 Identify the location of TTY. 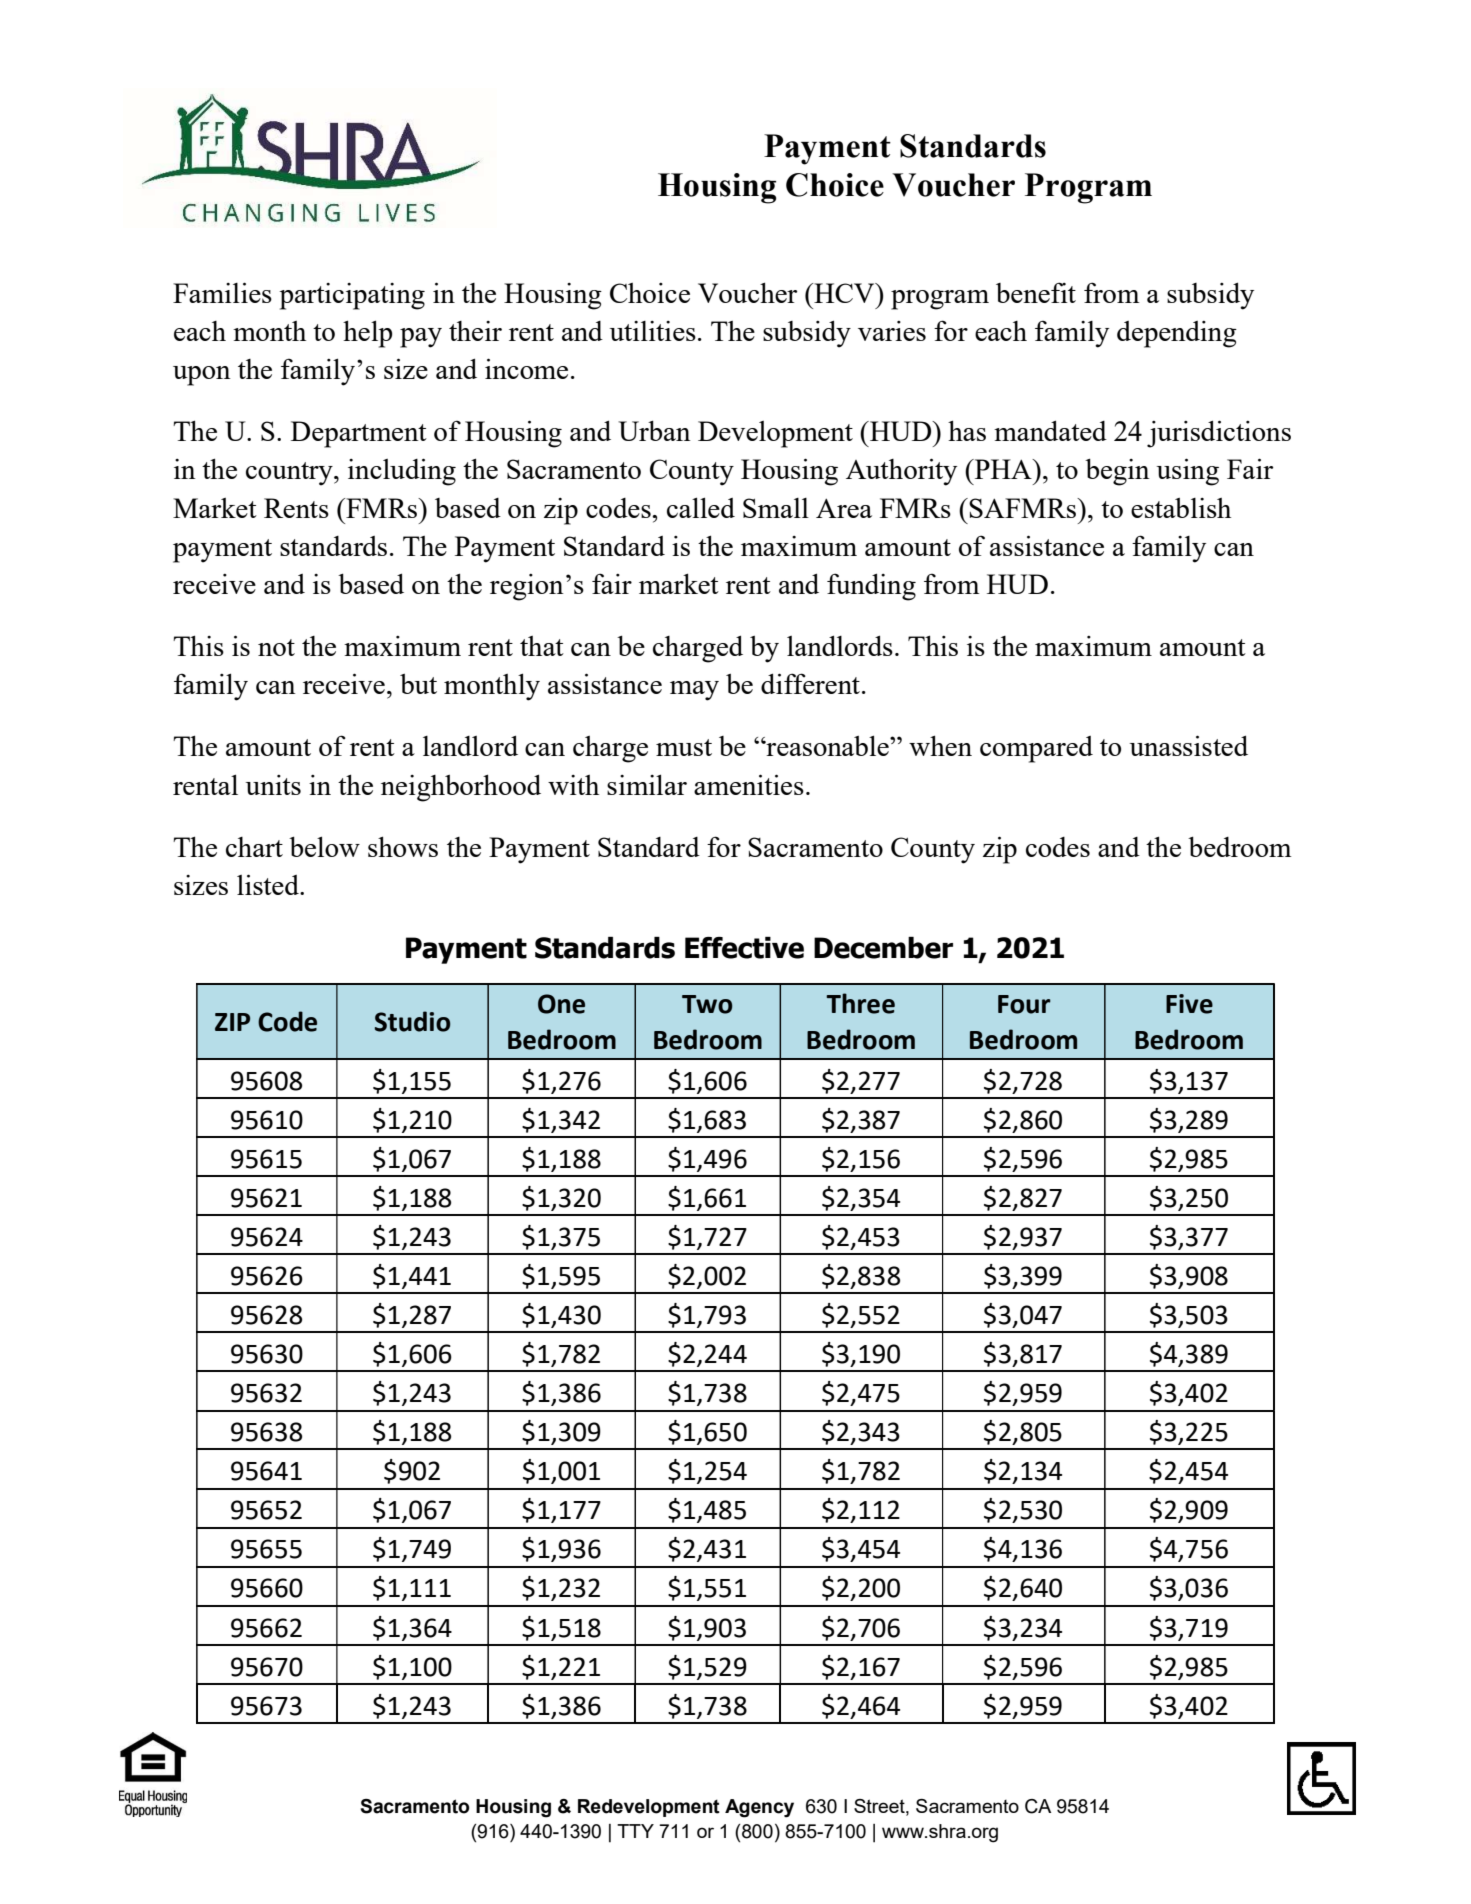
(635, 1831).
